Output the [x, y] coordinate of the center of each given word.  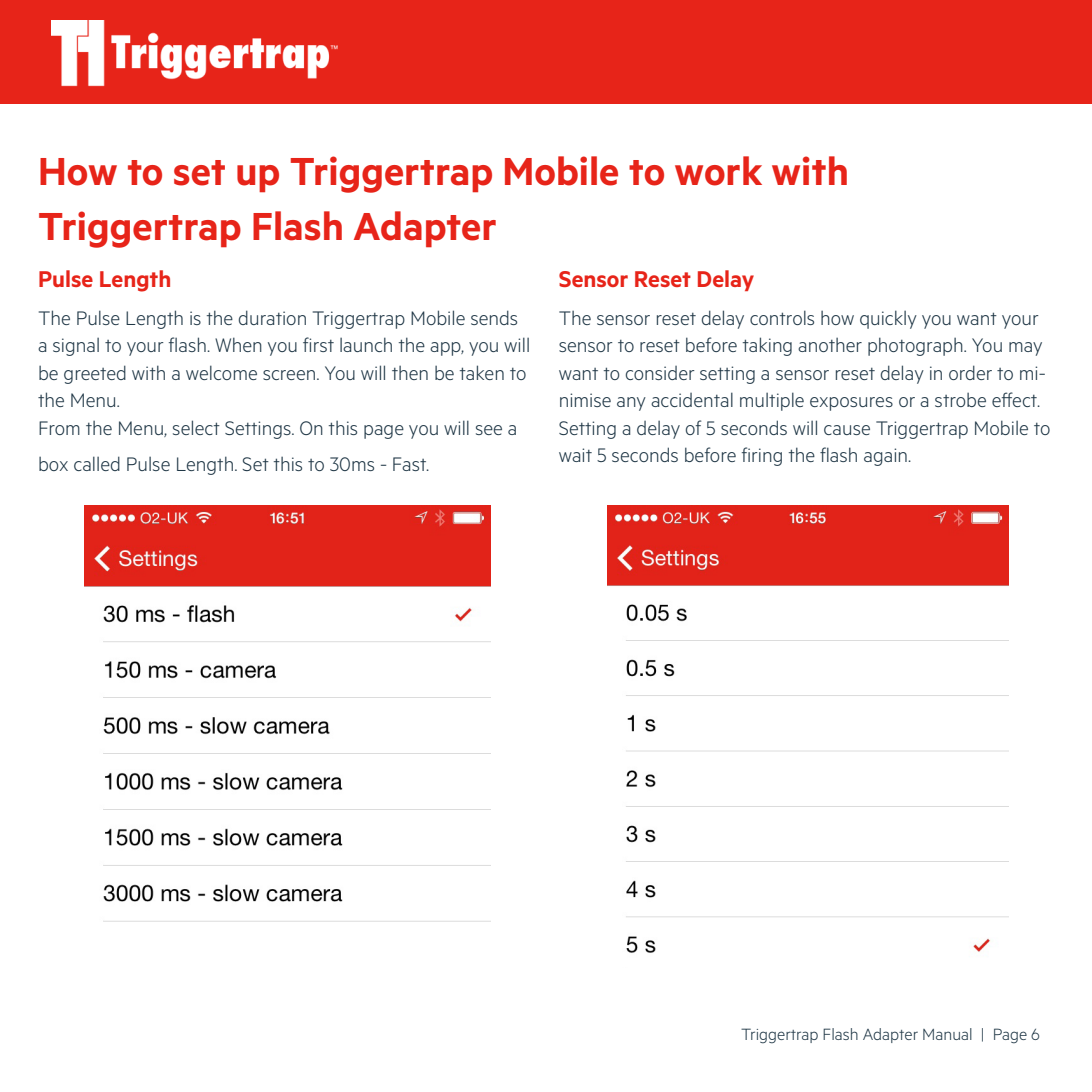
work [718, 171]
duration [272, 317]
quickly [888, 319]
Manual [947, 1034]
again [886, 457]
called [97, 463]
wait [575, 455]
